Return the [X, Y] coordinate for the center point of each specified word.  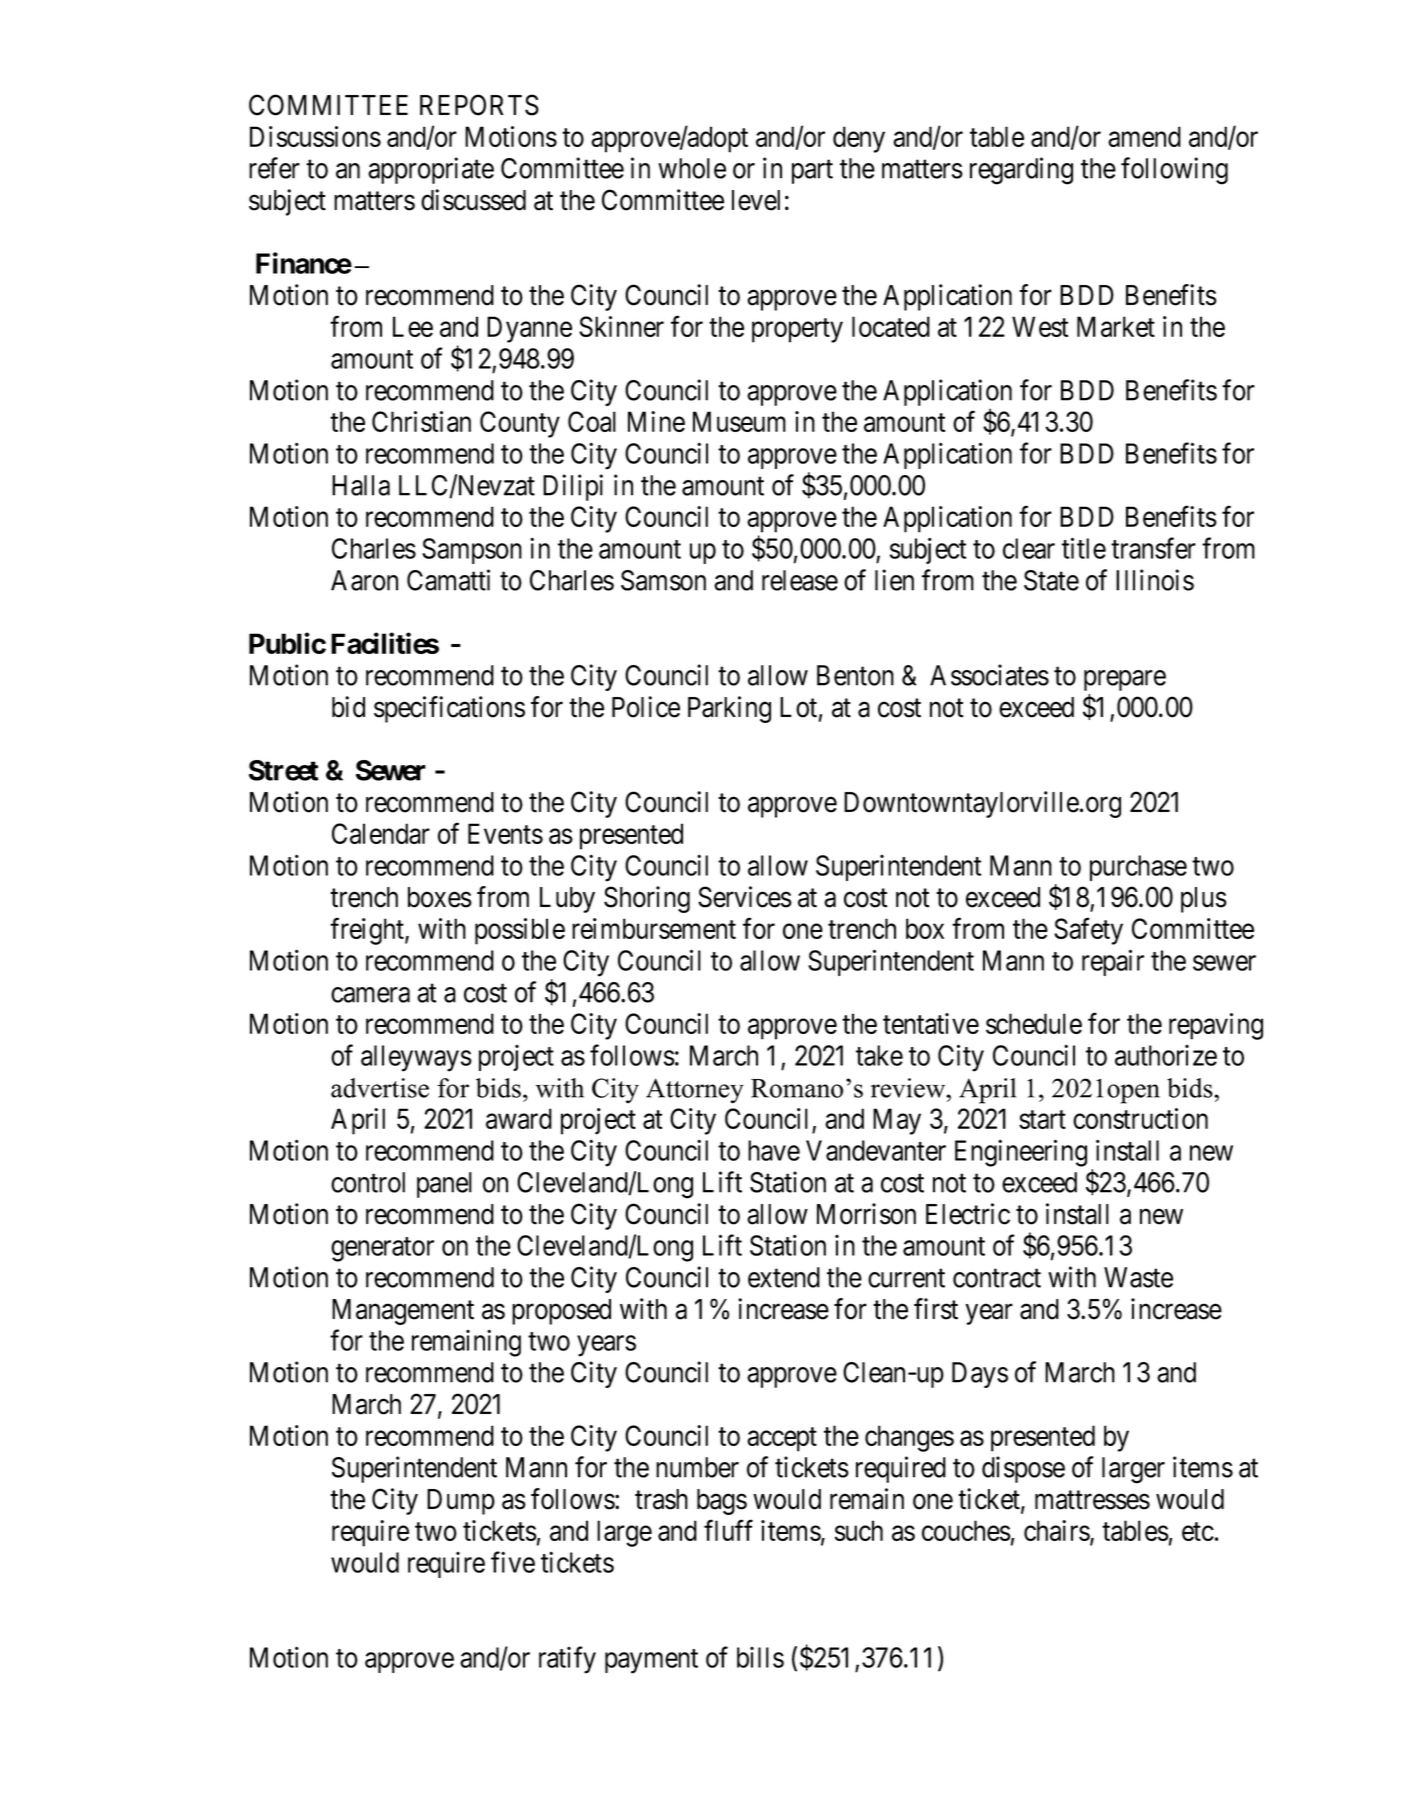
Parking [729, 709]
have [774, 1150]
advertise [380, 1088]
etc [1198, 1531]
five [513, 1562]
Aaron [364, 580]
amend [1144, 136]
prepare [1125, 680]
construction [1140, 1118]
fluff [728, 1530]
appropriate [431, 170]
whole [692, 168]
